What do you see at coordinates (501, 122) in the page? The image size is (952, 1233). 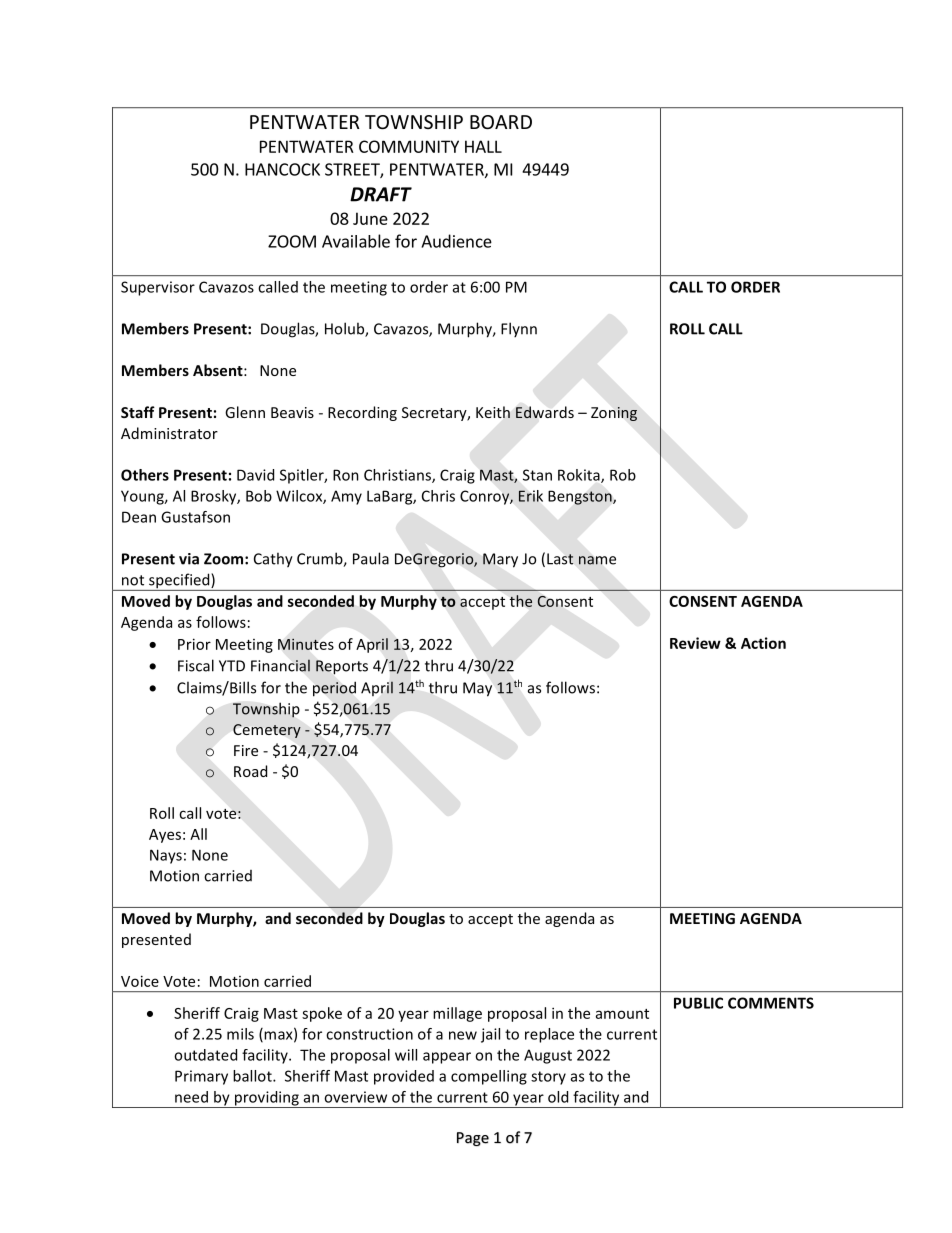 I see `BOARD` at bounding box center [501, 122].
